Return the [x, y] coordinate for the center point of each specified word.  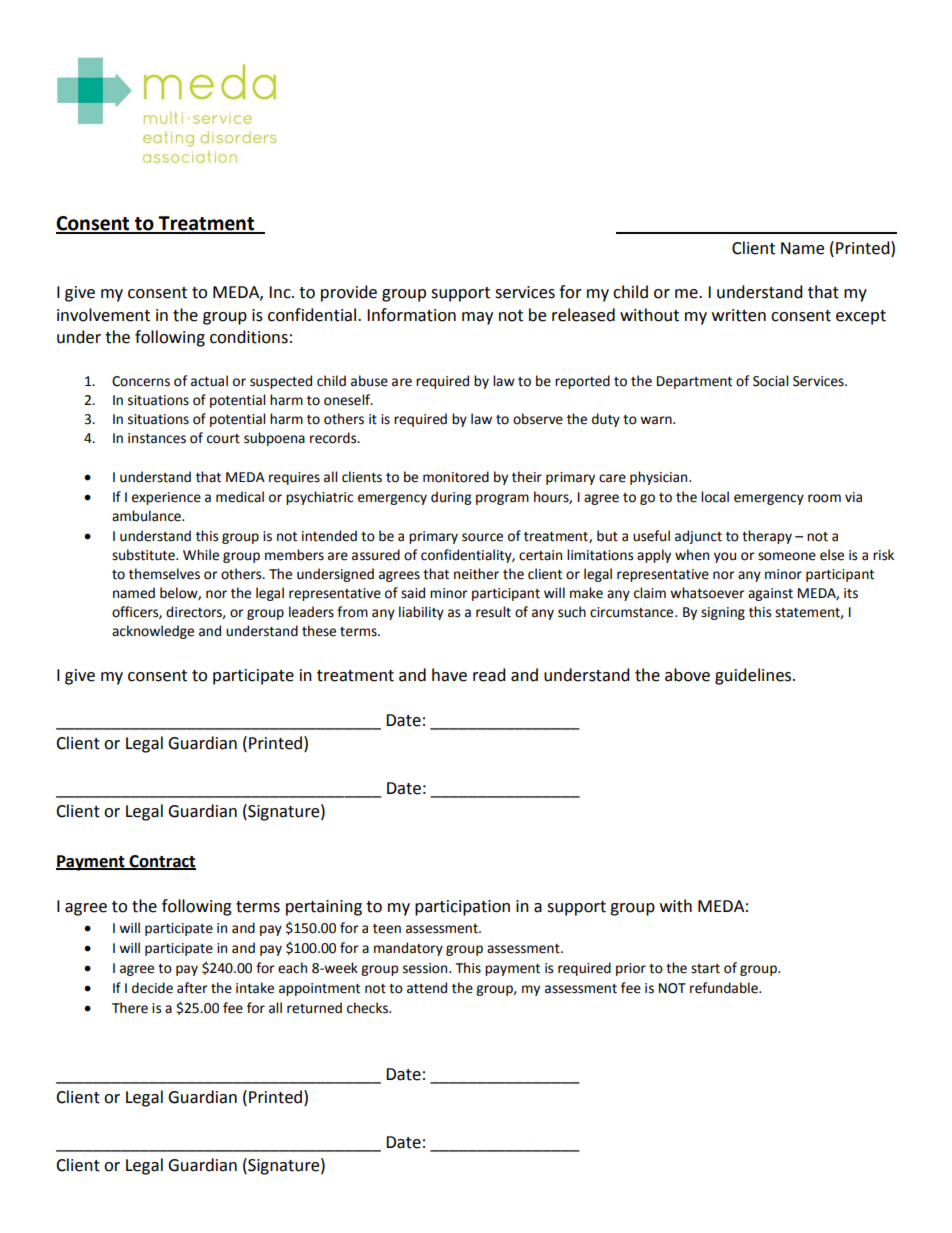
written [739, 315]
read [489, 675]
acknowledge [153, 632]
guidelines [754, 676]
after [192, 988]
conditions [249, 337]
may [477, 318]
